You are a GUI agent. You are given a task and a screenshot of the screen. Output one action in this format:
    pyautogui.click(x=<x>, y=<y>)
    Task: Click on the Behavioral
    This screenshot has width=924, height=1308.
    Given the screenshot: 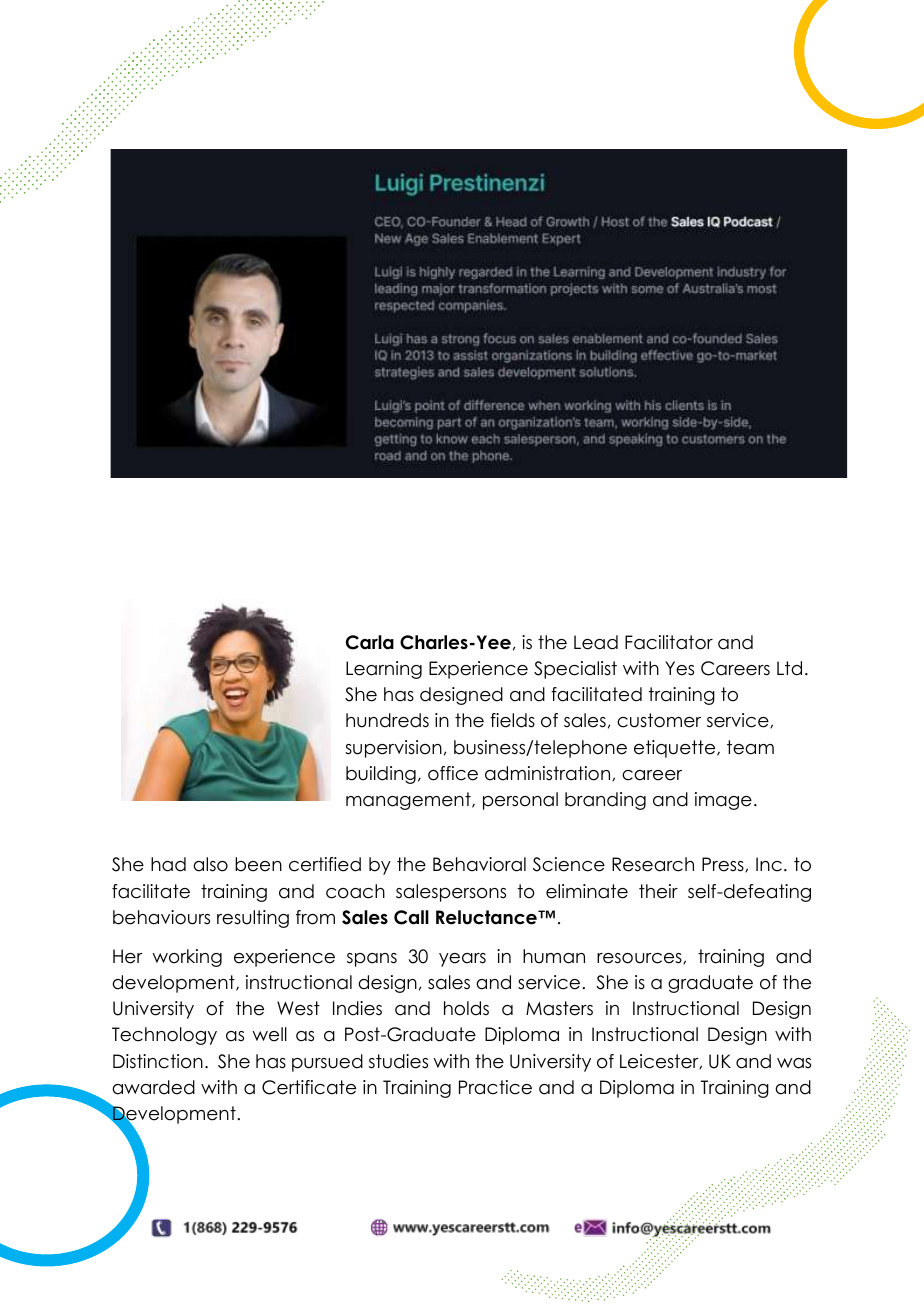 What is the action you would take?
    pyautogui.click(x=479, y=864)
